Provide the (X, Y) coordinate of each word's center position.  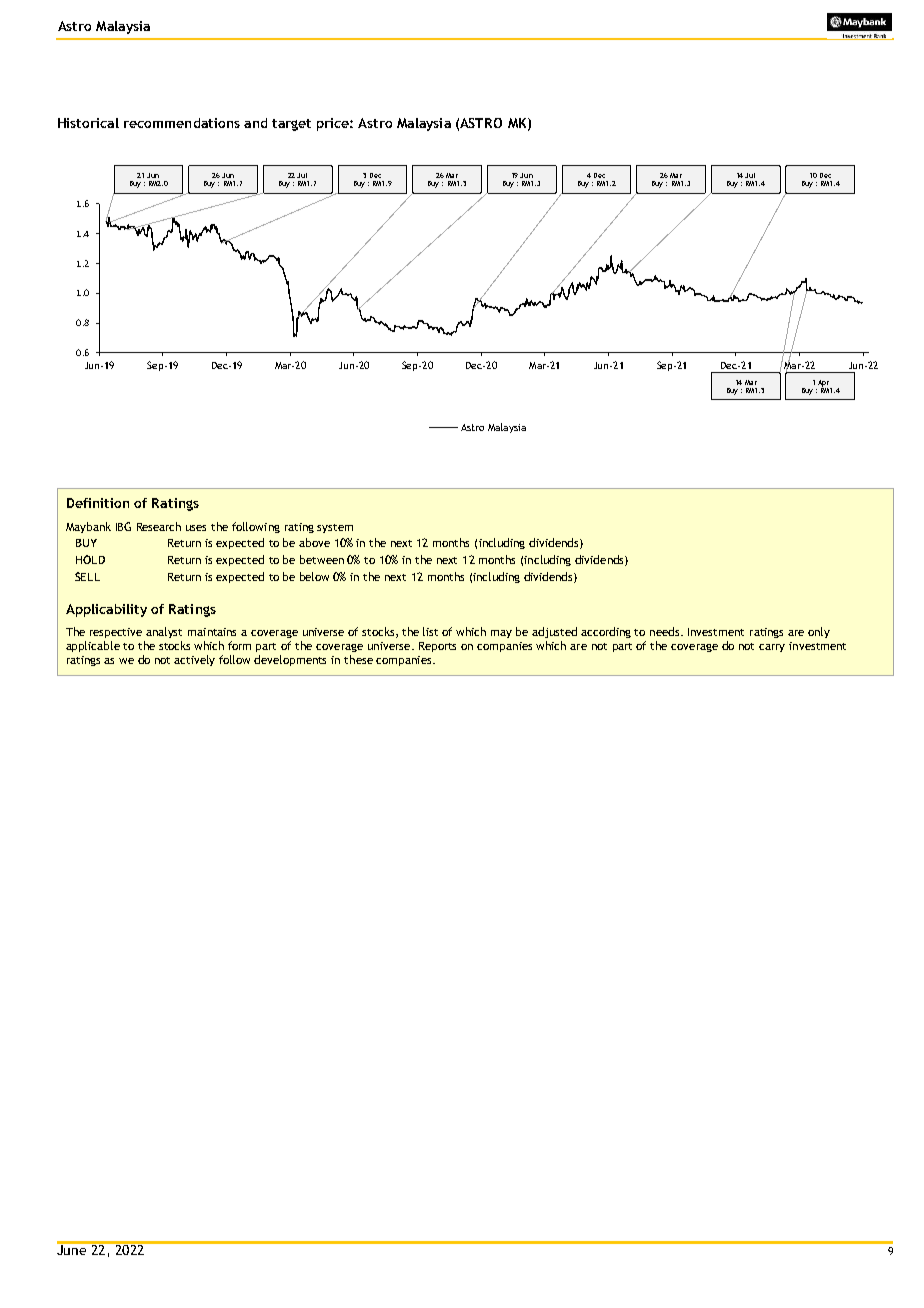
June (73, 1248)
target (291, 125)
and (255, 123)
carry (772, 648)
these (358, 659)
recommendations (182, 123)
